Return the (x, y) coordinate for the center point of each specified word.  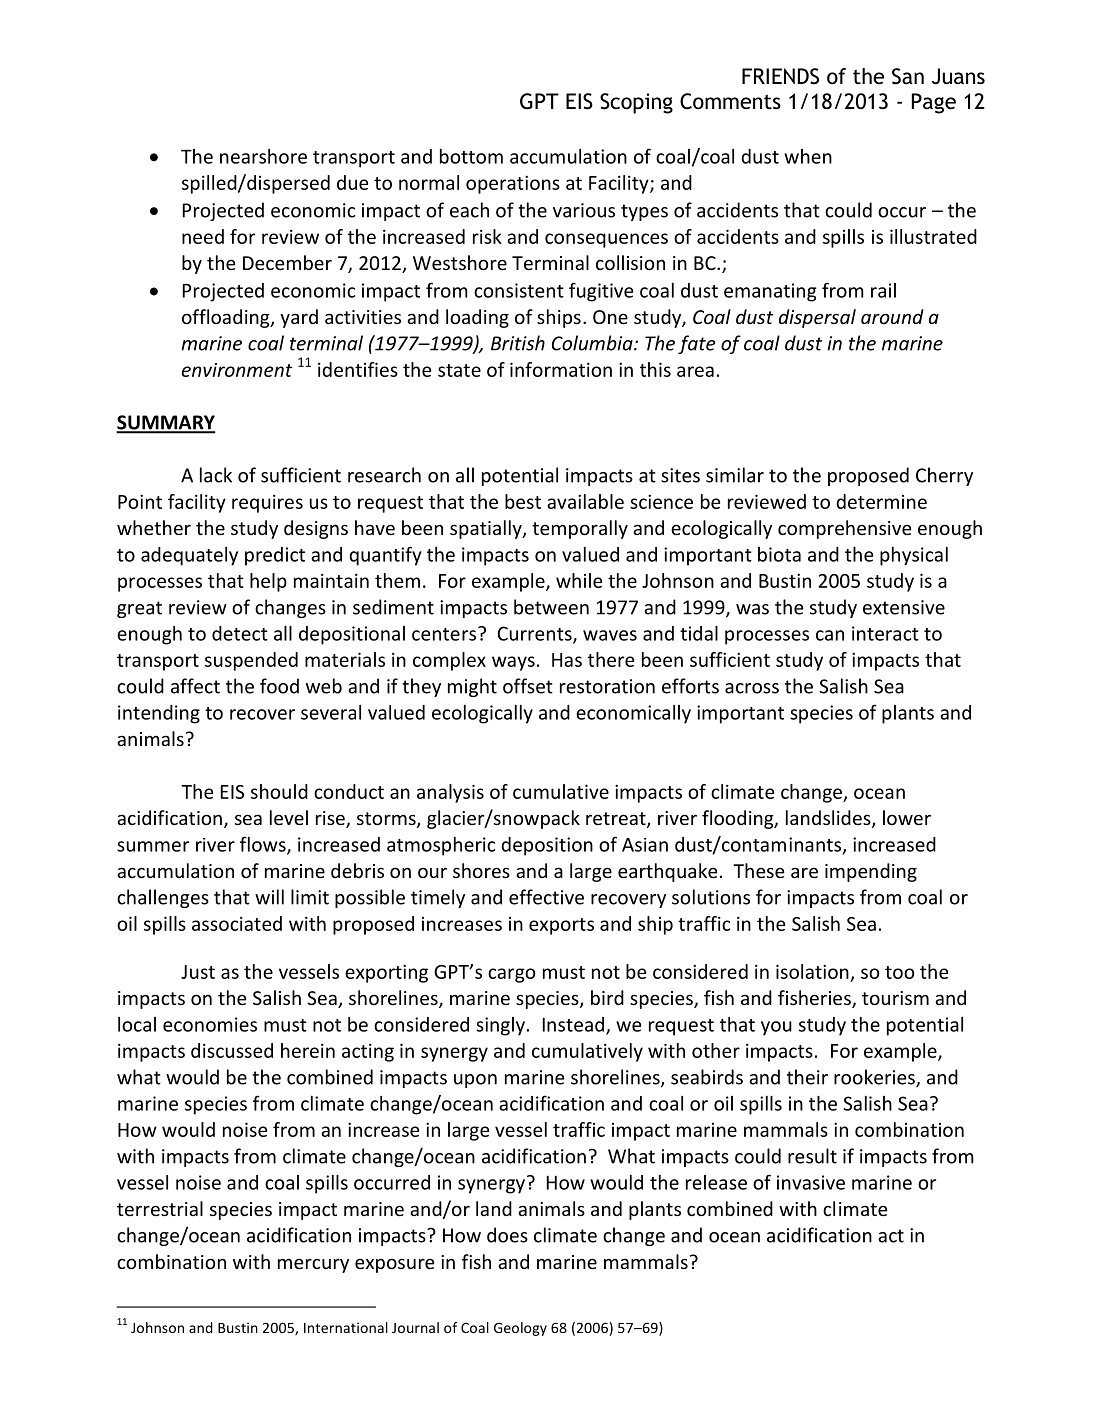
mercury (313, 1265)
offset (528, 686)
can (830, 635)
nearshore (263, 156)
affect (195, 686)
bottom (471, 156)
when (808, 156)
